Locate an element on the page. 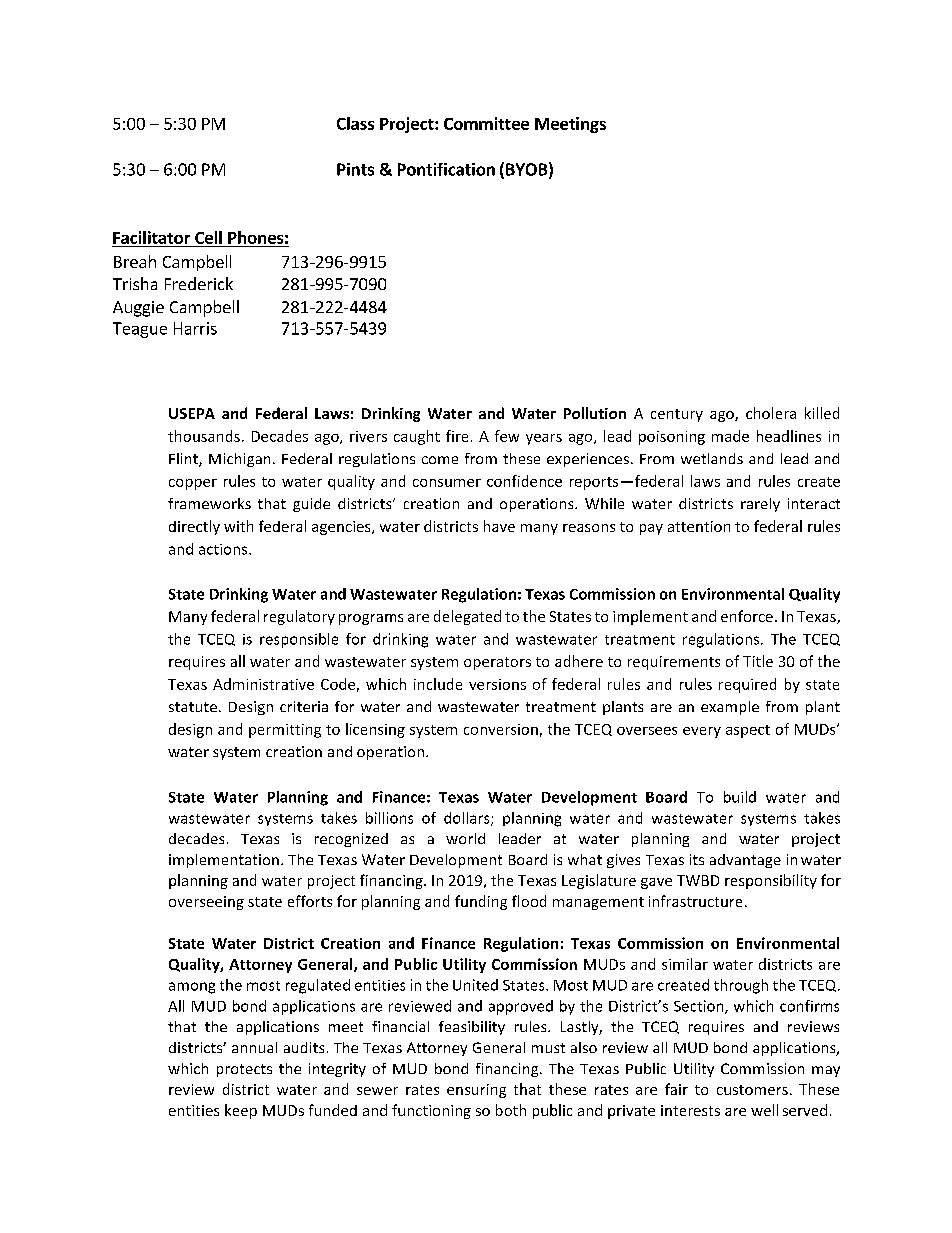 The width and height of the document is (952, 1233). statute is located at coordinates (193, 707).
